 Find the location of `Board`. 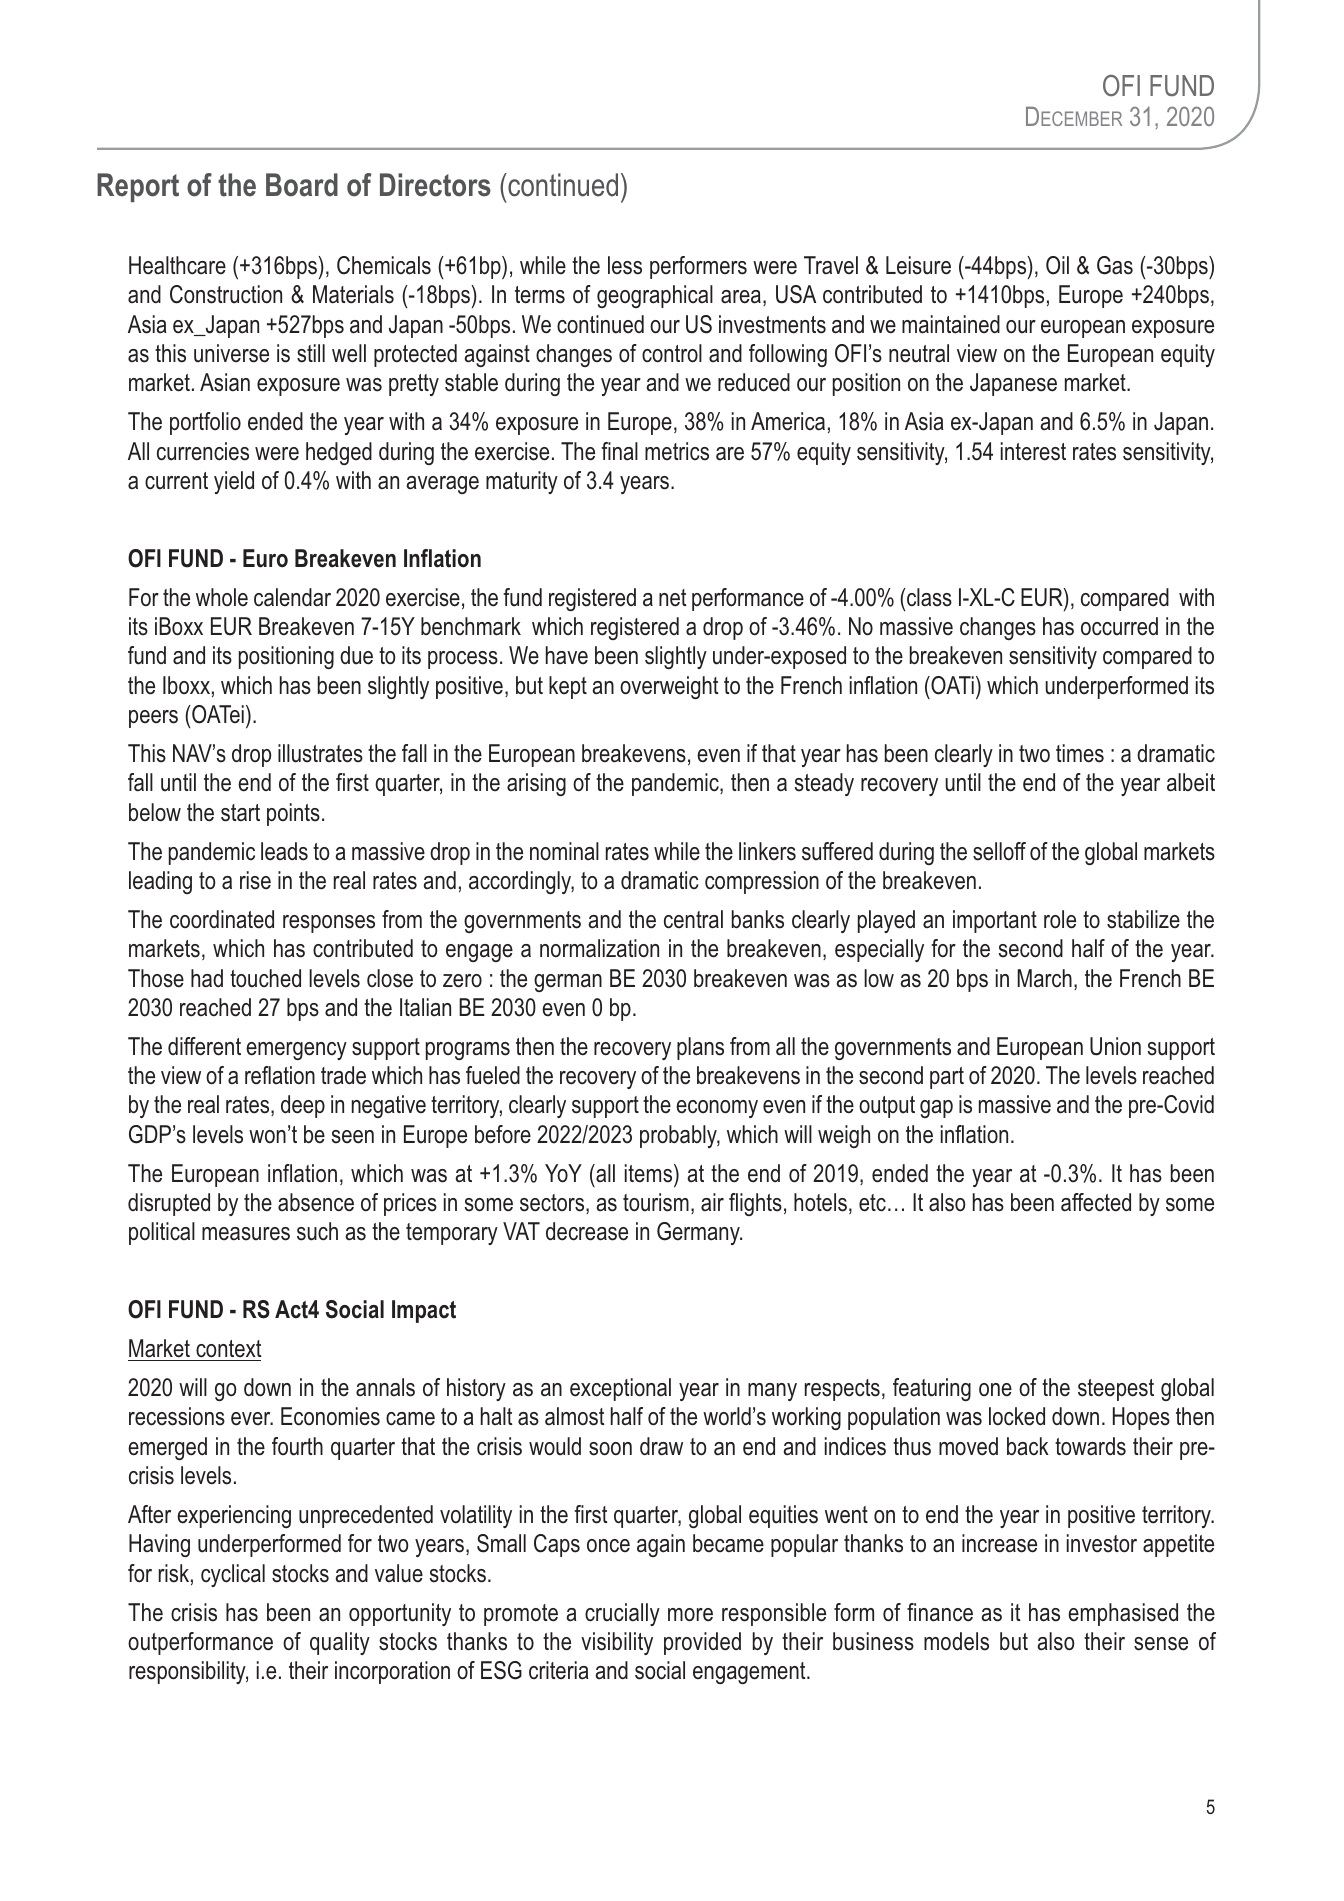

Board is located at coordinates (302, 185).
